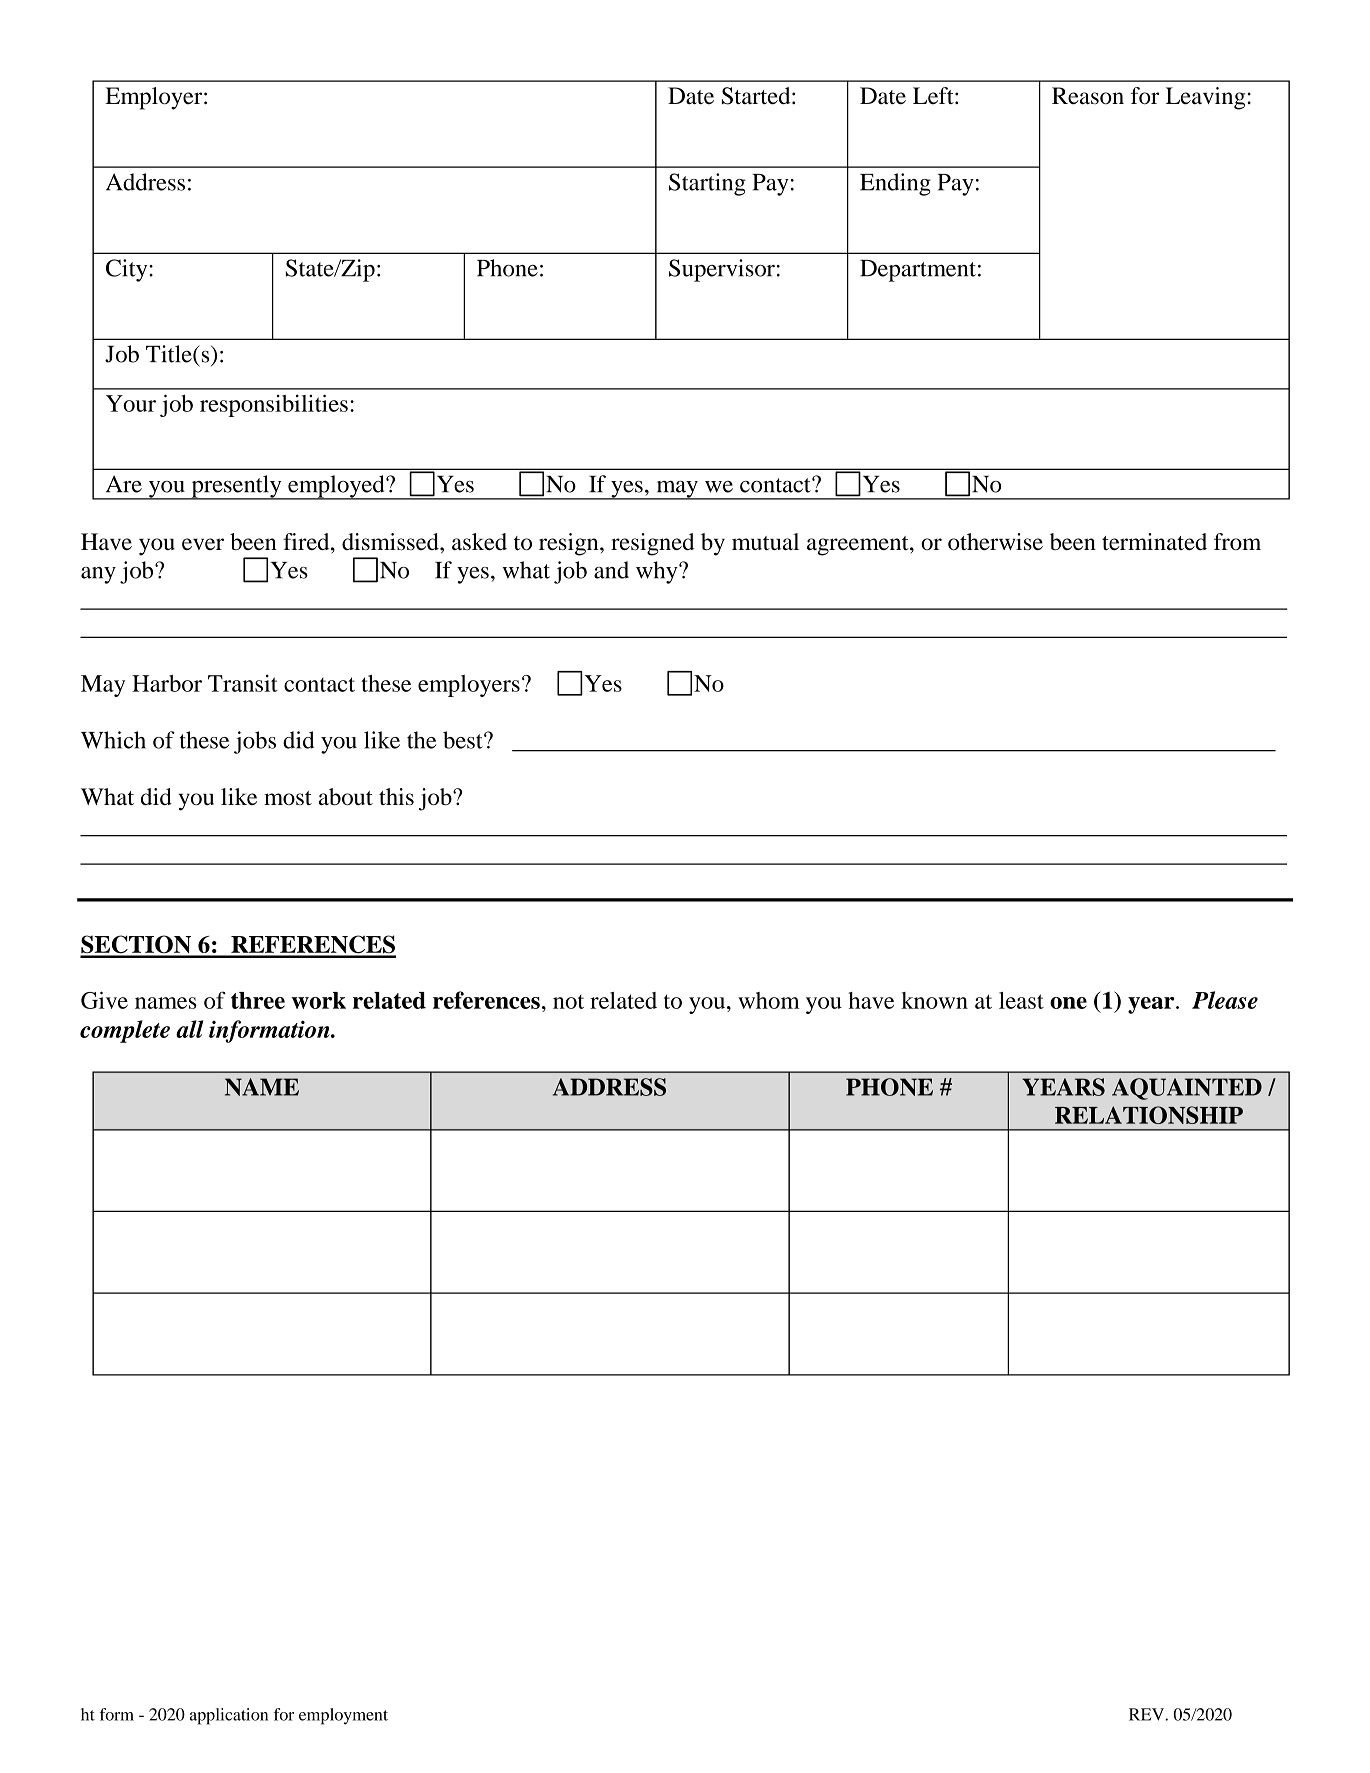  Describe the element at coordinates (243, 683) in the page. I see `Transit` at that location.
